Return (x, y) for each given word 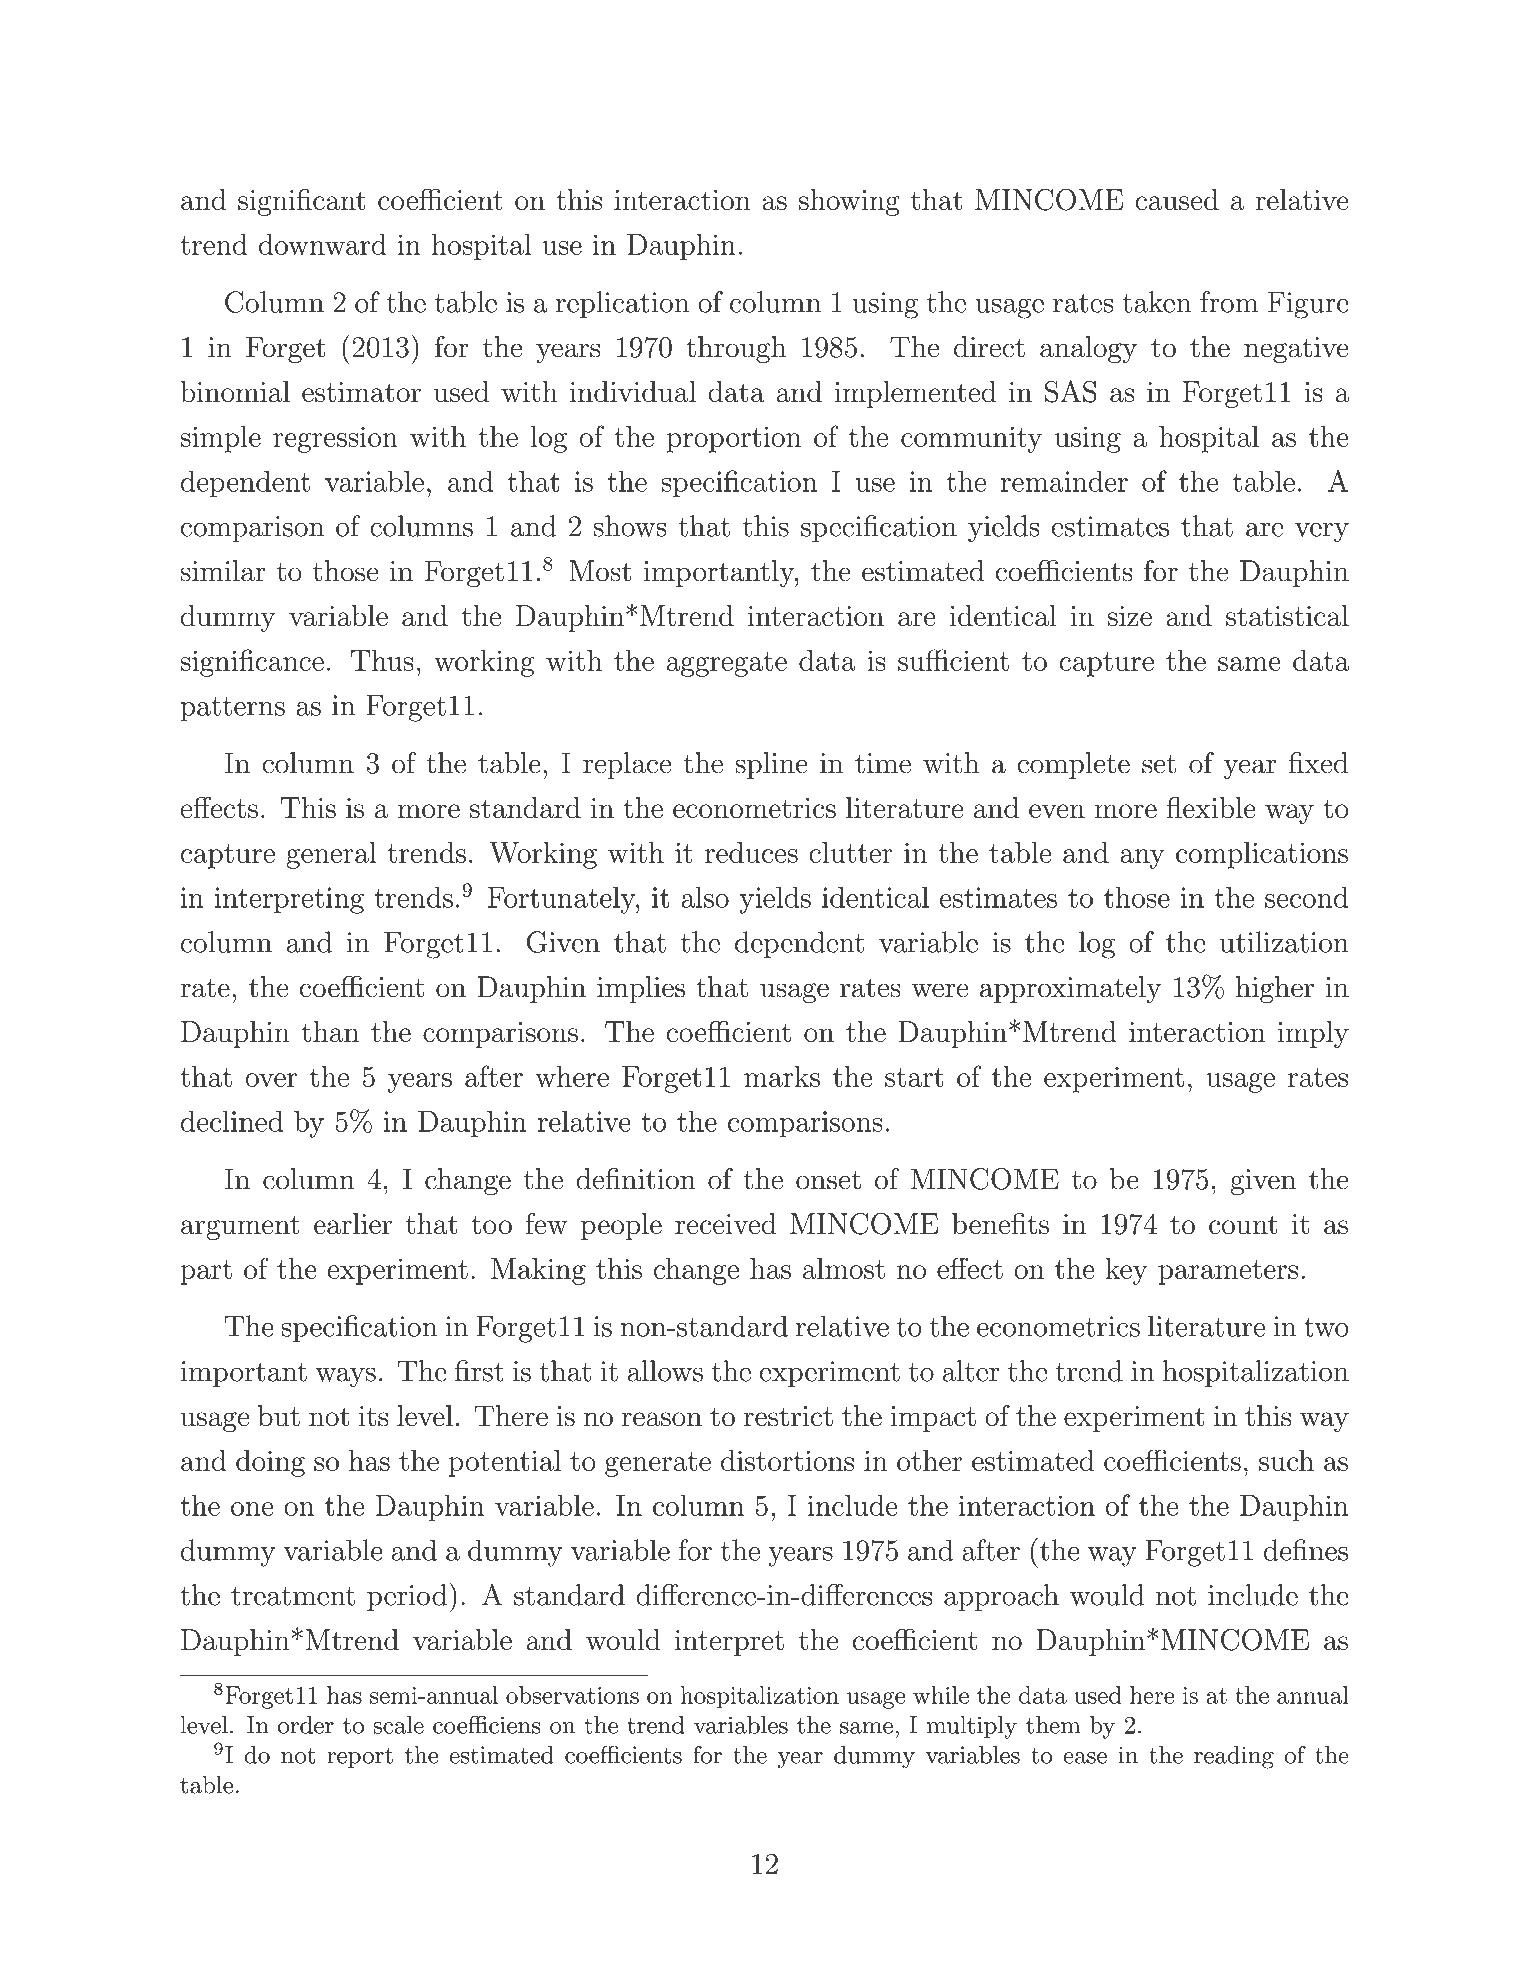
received (726, 1224)
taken (1157, 302)
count (1243, 1225)
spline (771, 765)
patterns (233, 709)
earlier (353, 1224)
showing (849, 202)
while (941, 1695)
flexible (1211, 807)
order (306, 1725)
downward (322, 244)
